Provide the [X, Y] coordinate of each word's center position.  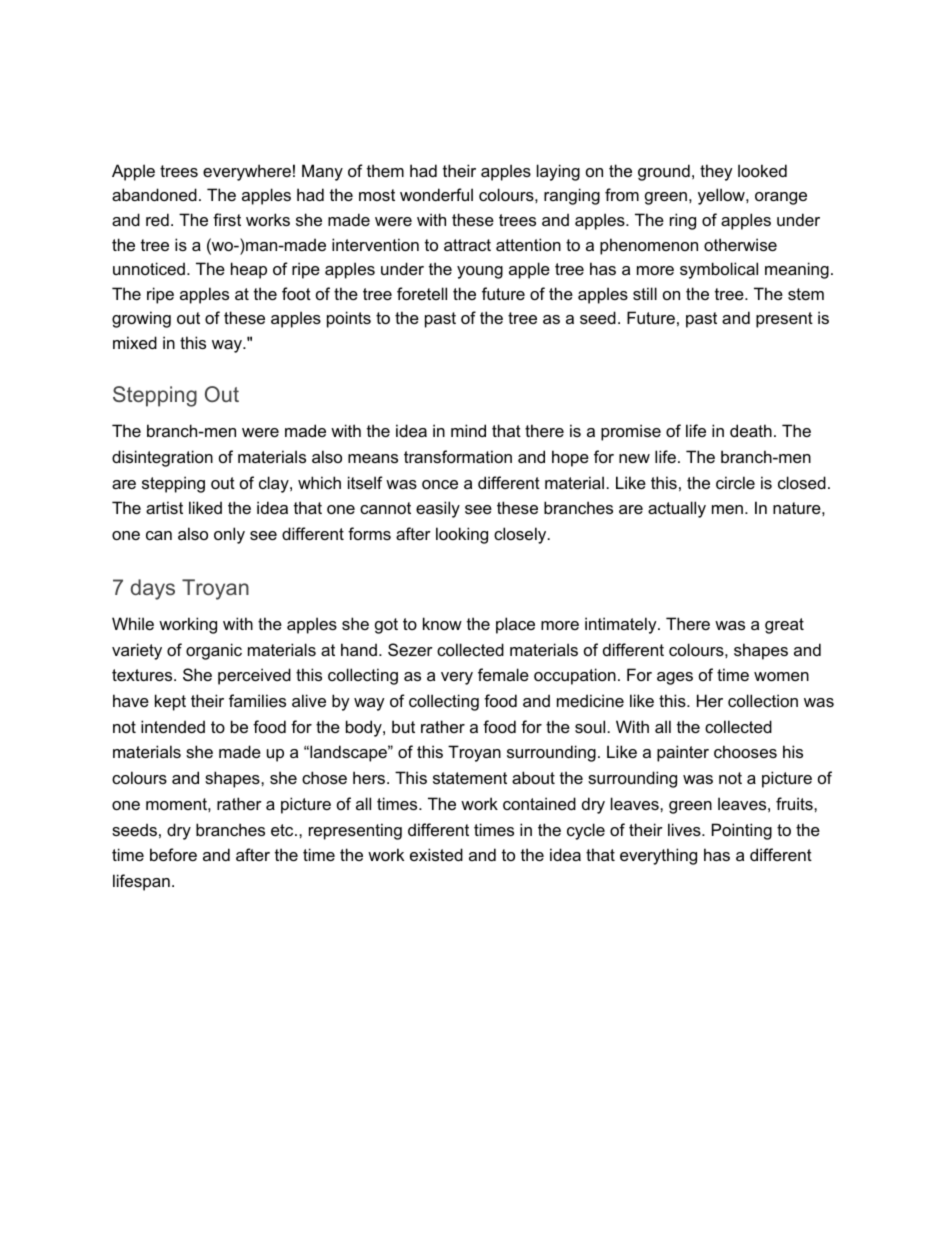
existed [436, 854]
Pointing [742, 831]
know [442, 623]
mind [468, 430]
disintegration [162, 458]
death [751, 430]
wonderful [436, 194]
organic [214, 651]
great [784, 626]
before [173, 854]
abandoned [154, 194]
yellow [722, 196]
